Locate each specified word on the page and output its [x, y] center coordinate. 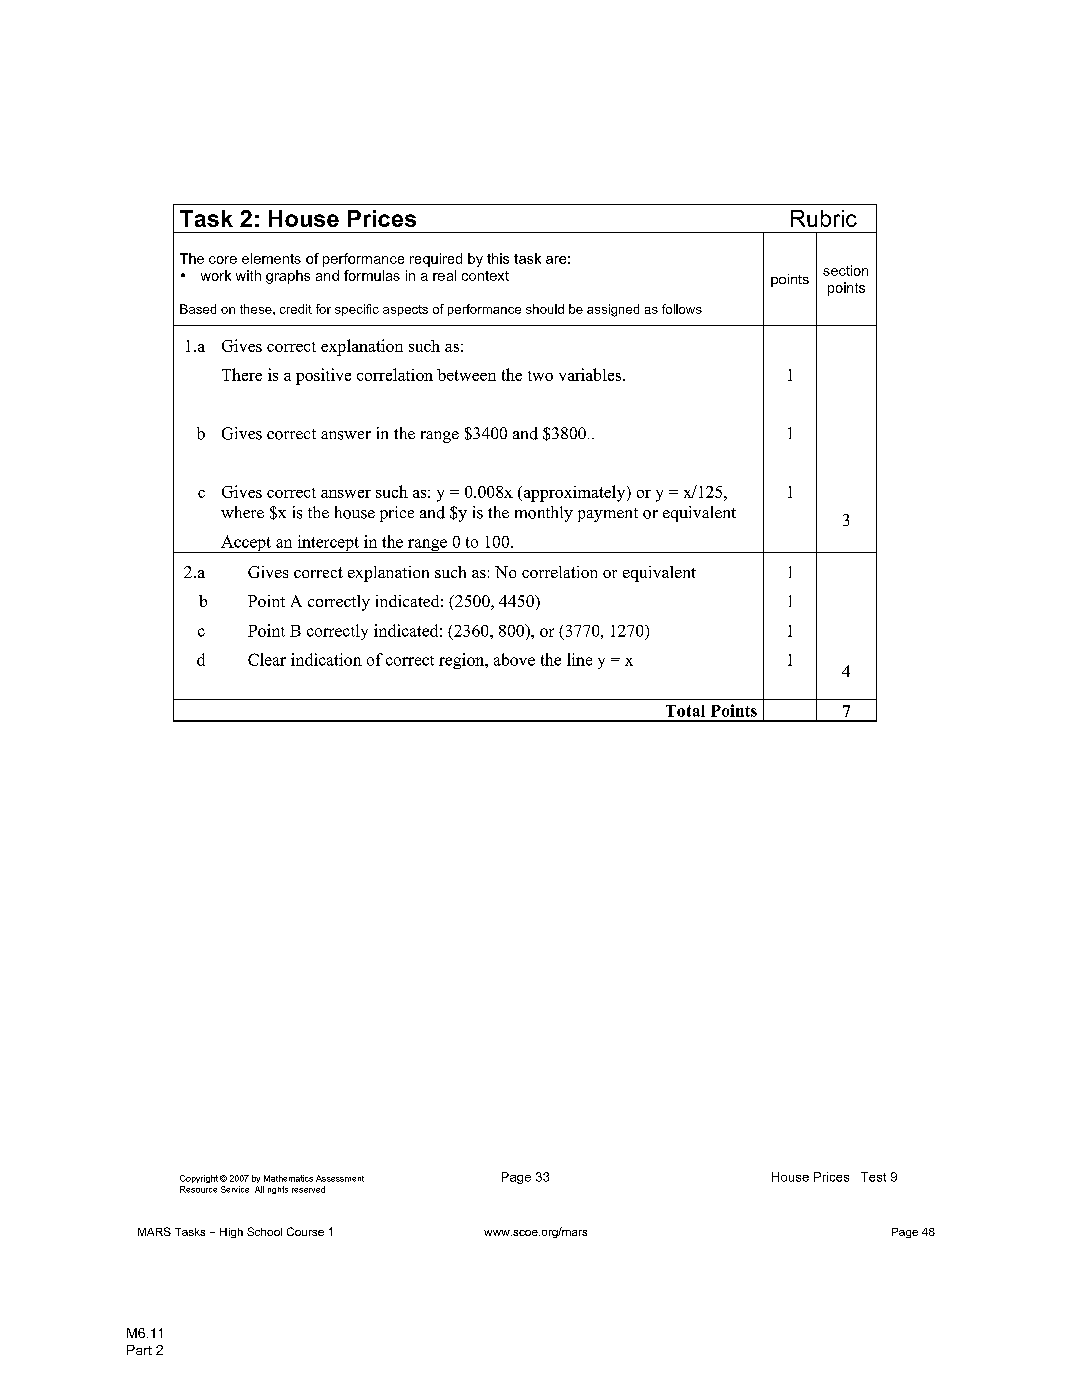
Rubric [824, 218]
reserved [308, 1189]
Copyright [199, 1179]
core [223, 260]
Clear [267, 659]
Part [139, 1350]
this [498, 258]
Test [873, 1177]
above [514, 659]
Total [685, 711]
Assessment [340, 1178]
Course [305, 1231]
